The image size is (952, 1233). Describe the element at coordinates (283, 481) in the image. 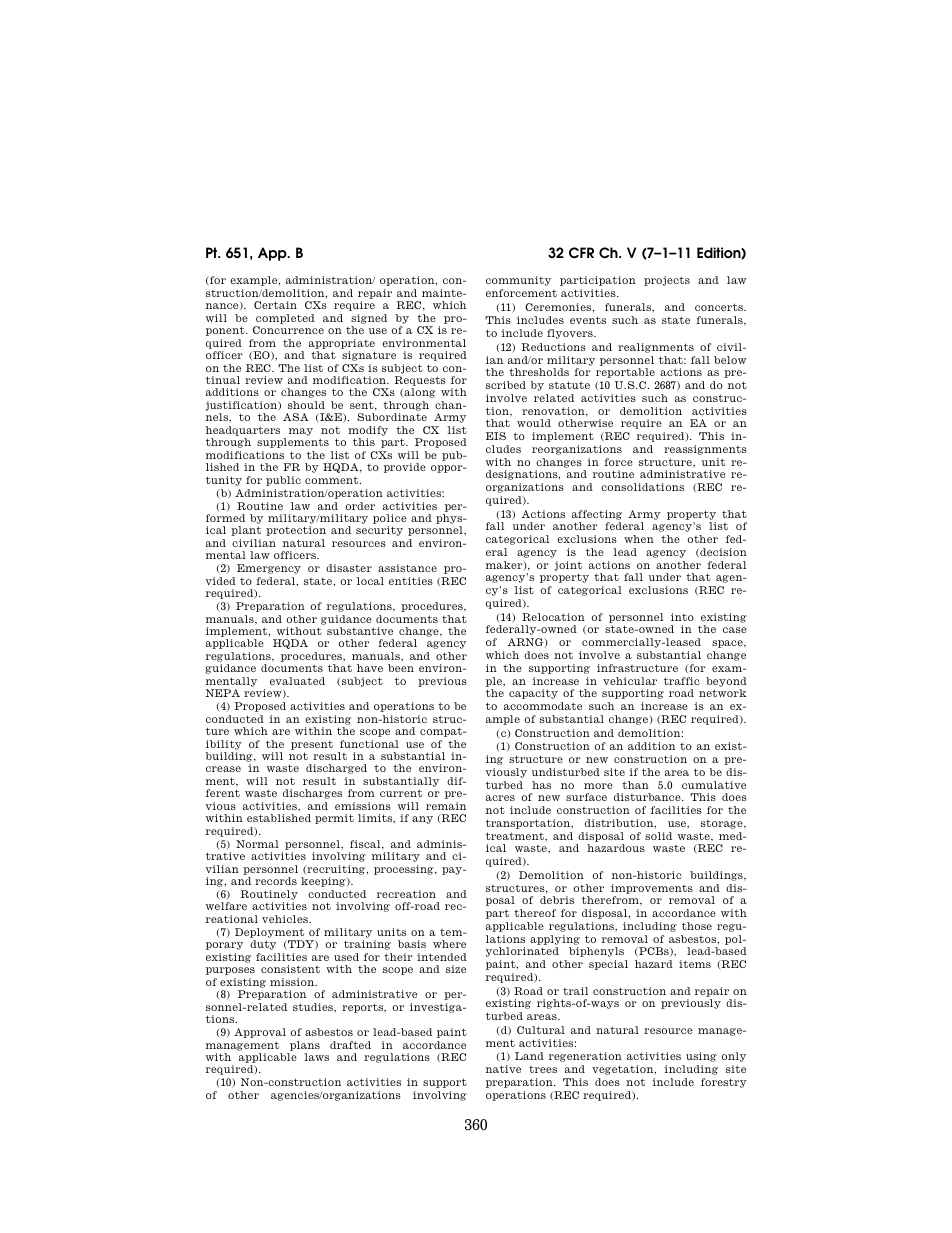

I see `public` at that location.
